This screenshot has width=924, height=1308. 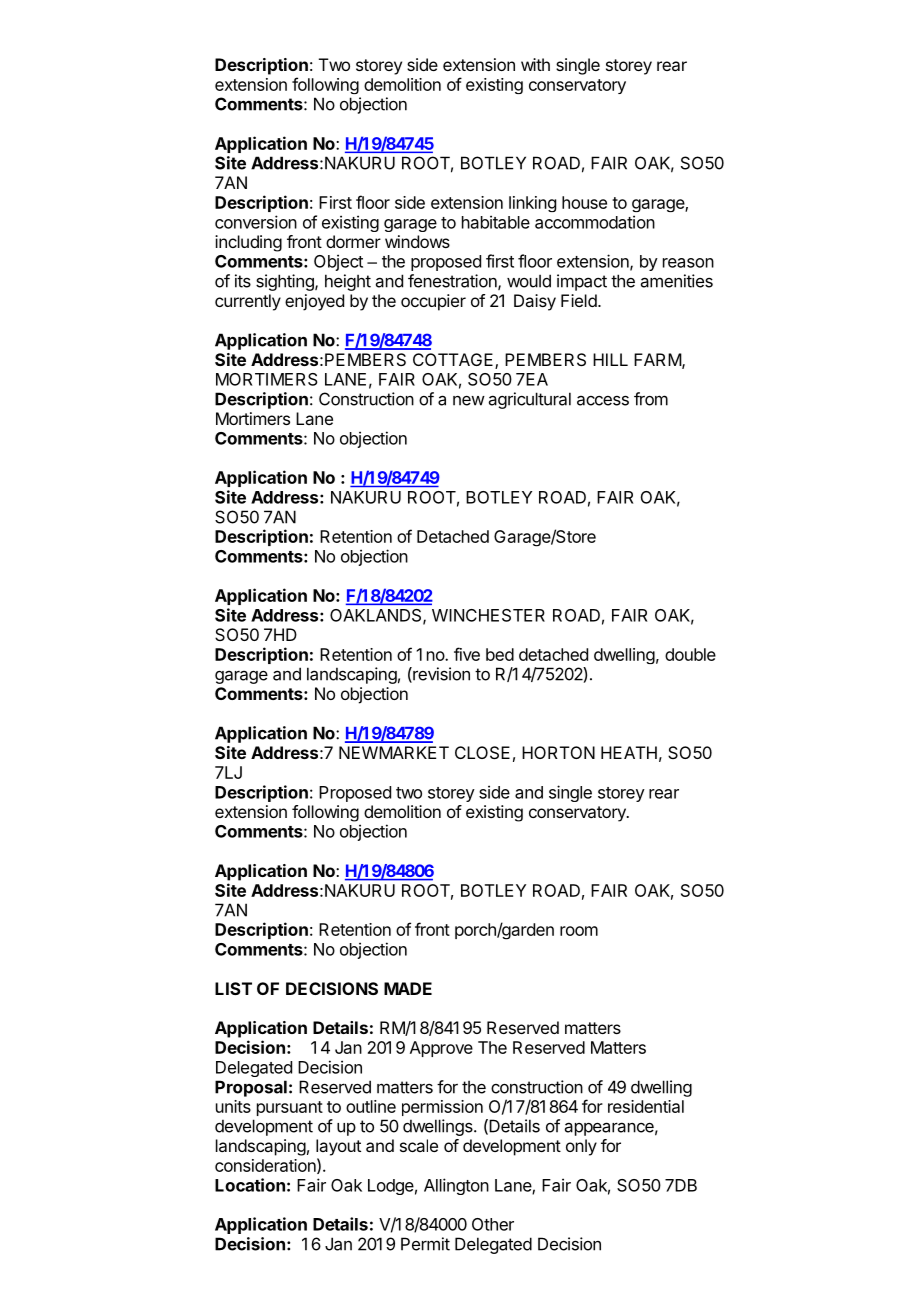 I want to click on Location, so click(x=250, y=1185).
